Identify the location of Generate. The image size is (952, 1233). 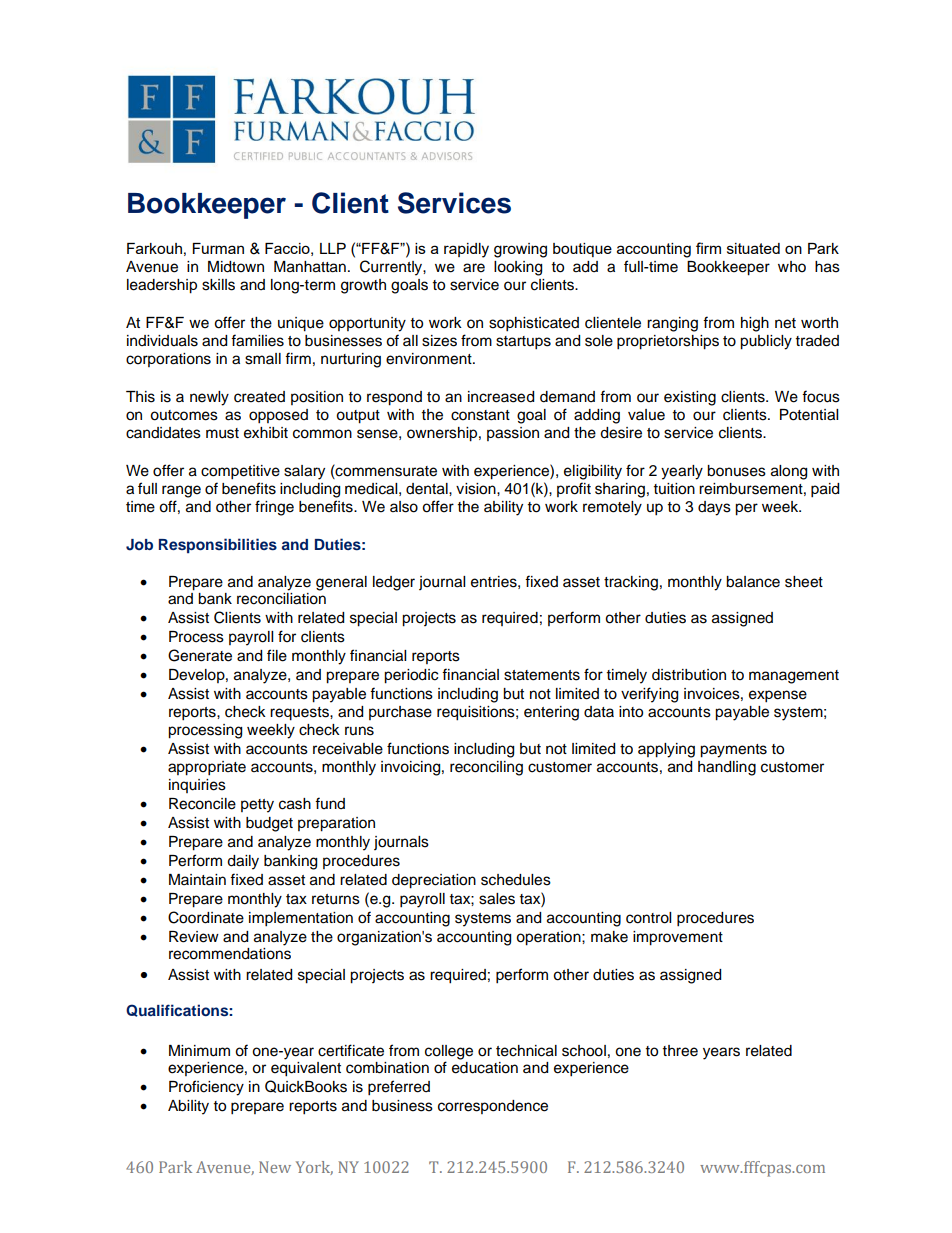
(200, 655).
